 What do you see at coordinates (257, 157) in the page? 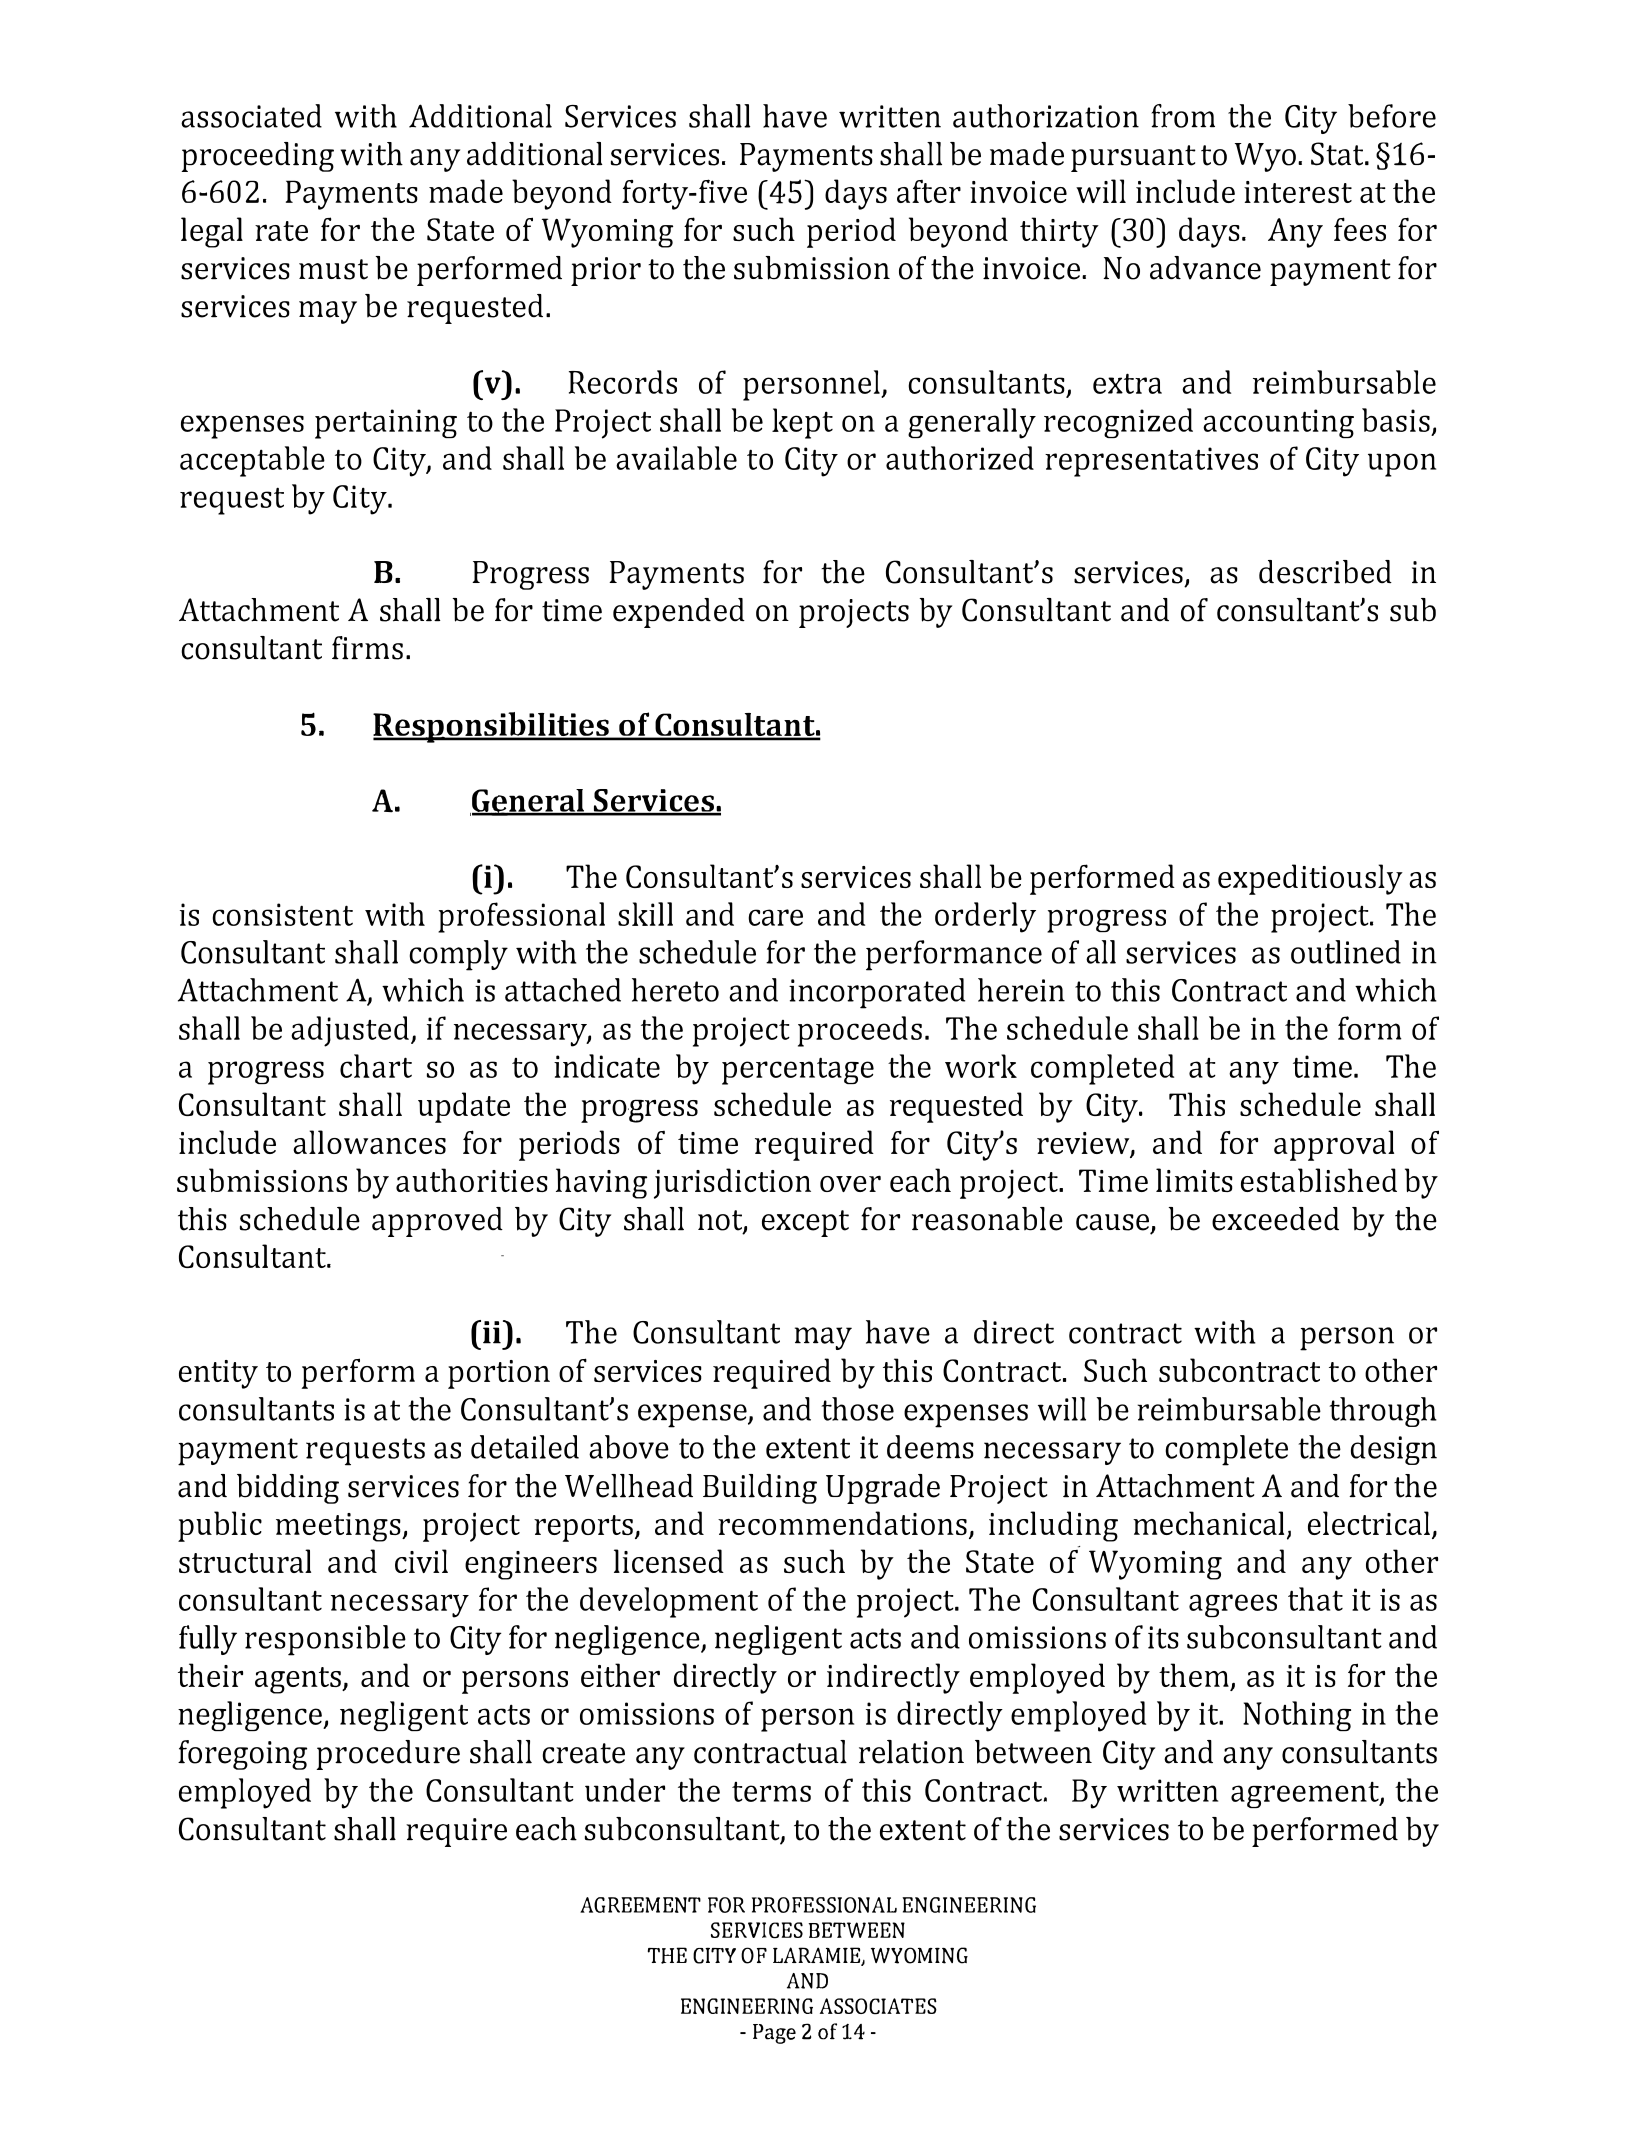
I see `proceeding` at bounding box center [257, 157].
